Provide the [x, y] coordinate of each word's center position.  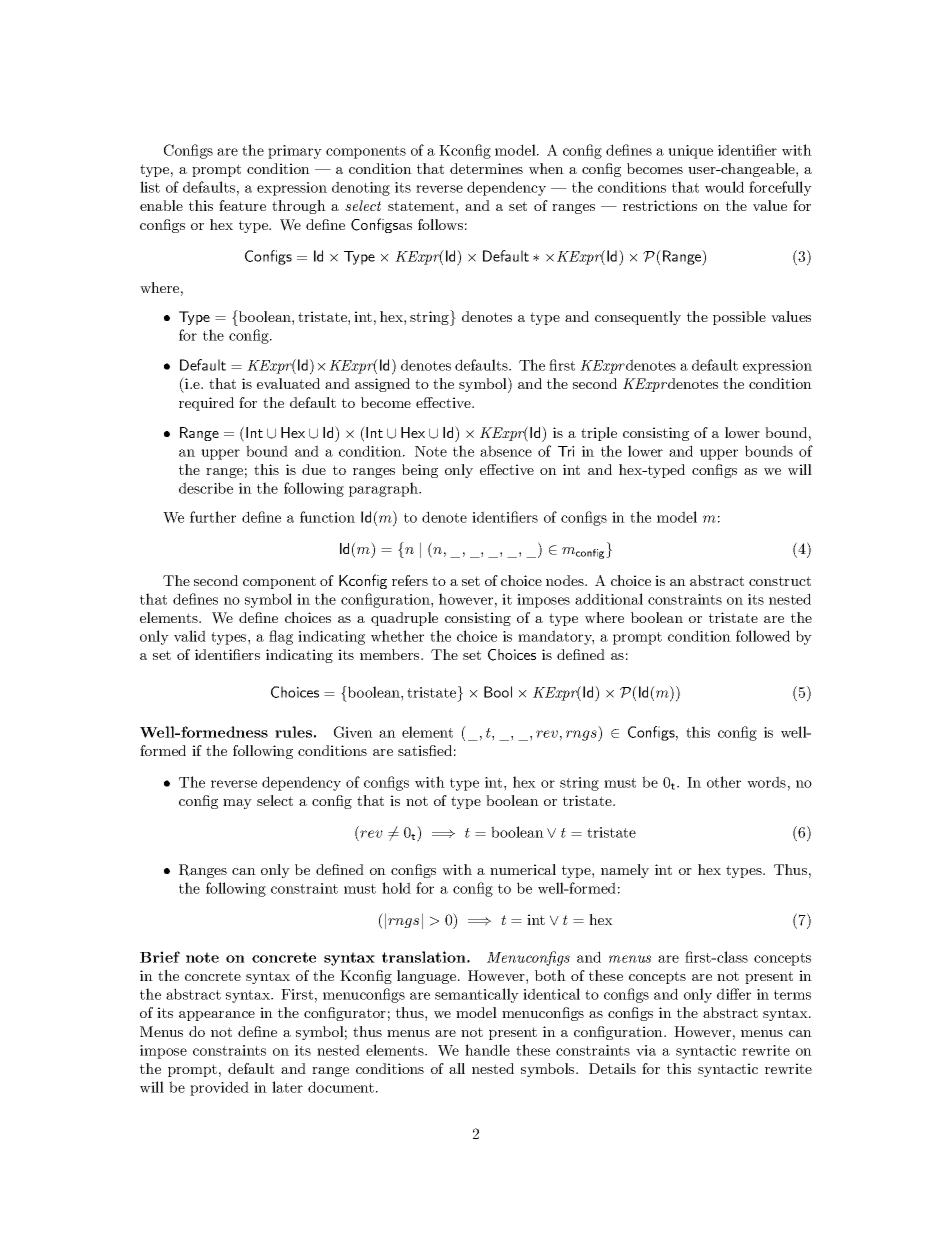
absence [506, 451]
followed [763, 636]
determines [486, 168]
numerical [523, 869]
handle [487, 1050]
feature [242, 205]
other [724, 782]
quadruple [404, 619]
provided [219, 1088]
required [206, 404]
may [237, 804]
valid [190, 636]
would [724, 187]
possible [739, 318]
